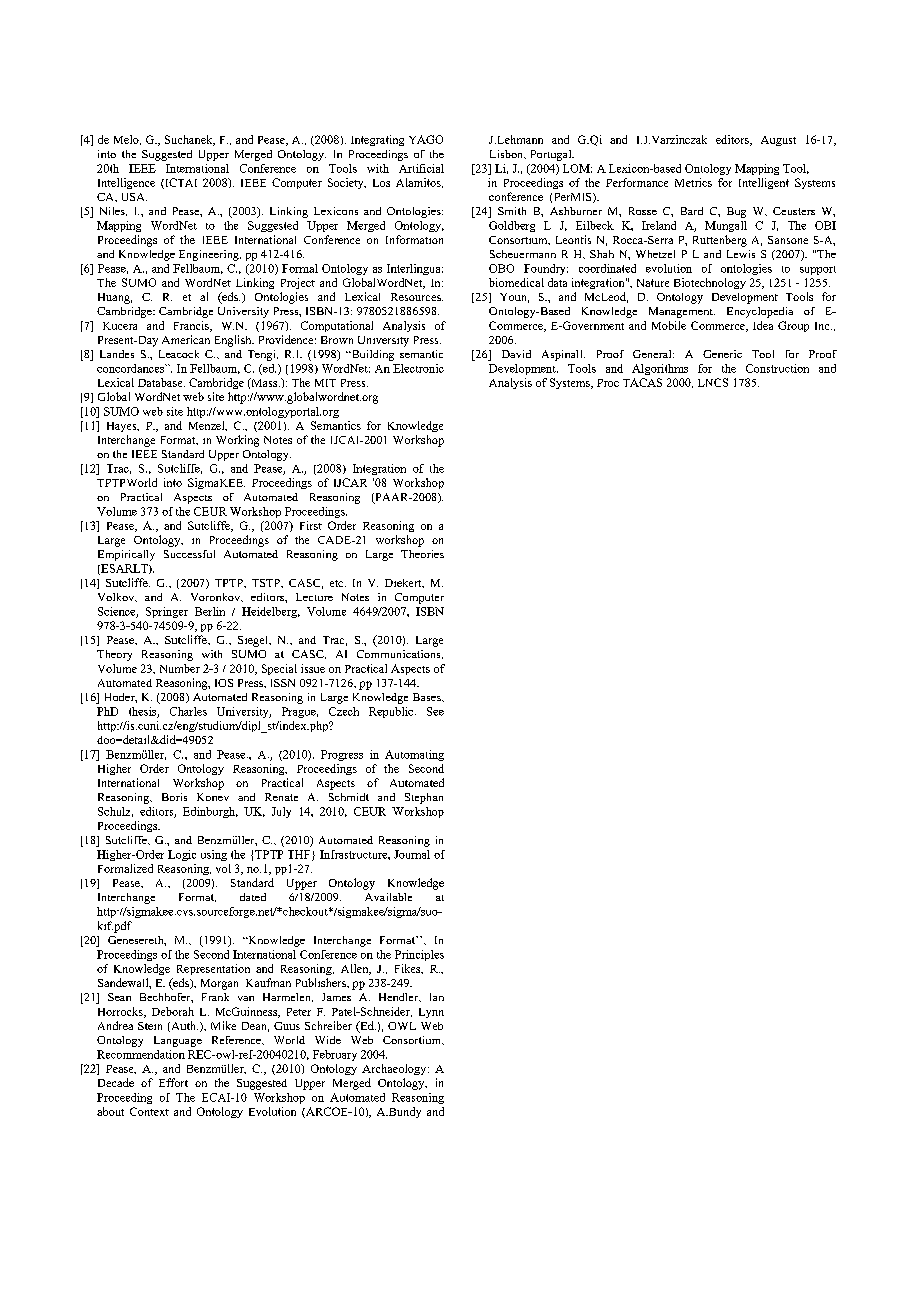  I want to click on Intelligent, so click(764, 183).
